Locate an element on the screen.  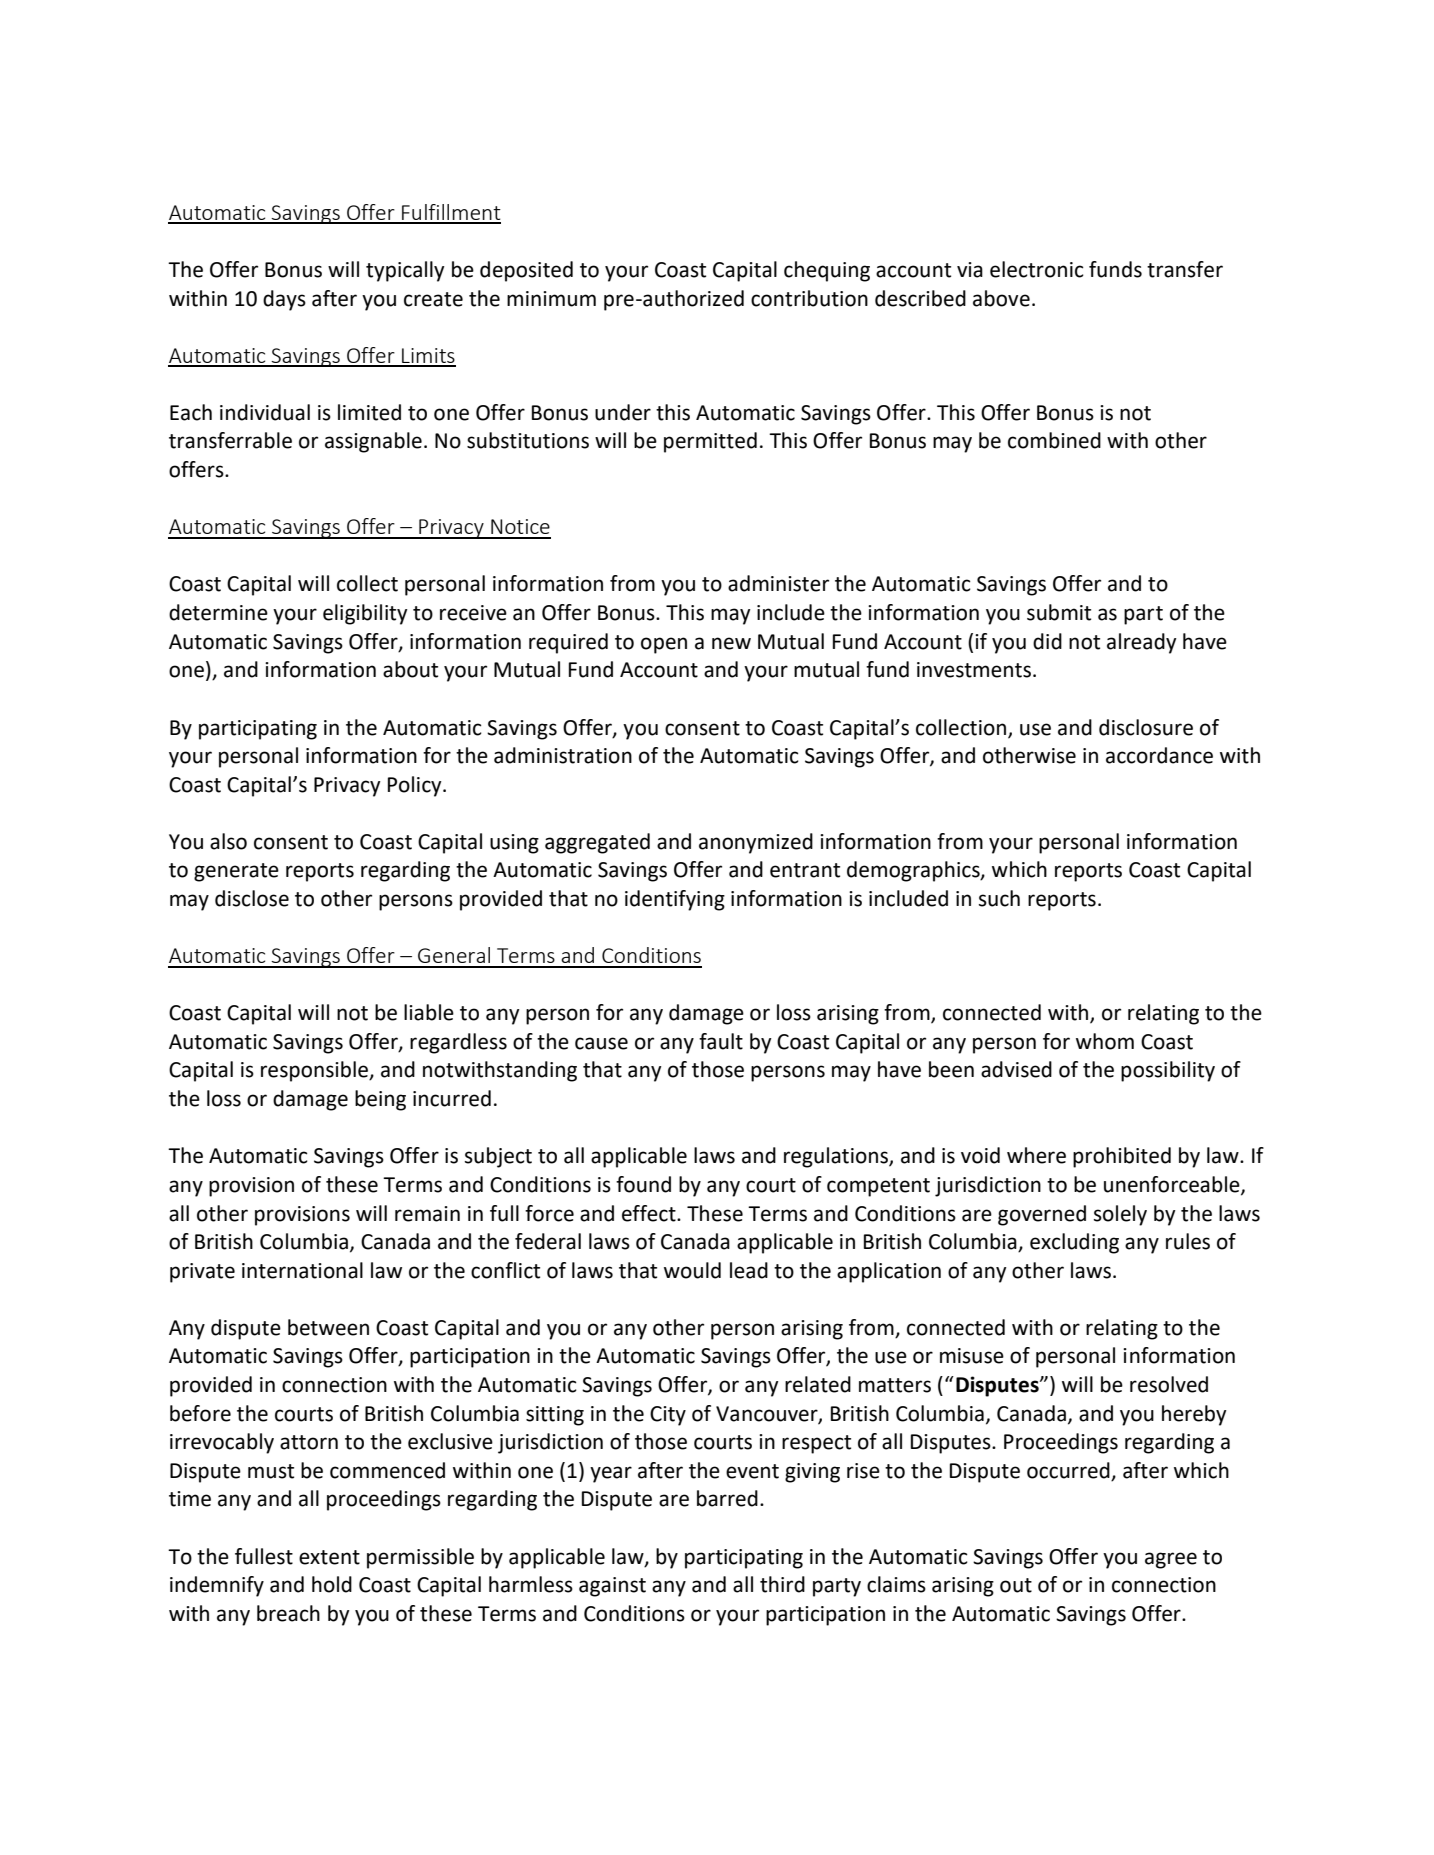
days is located at coordinates (284, 300).
